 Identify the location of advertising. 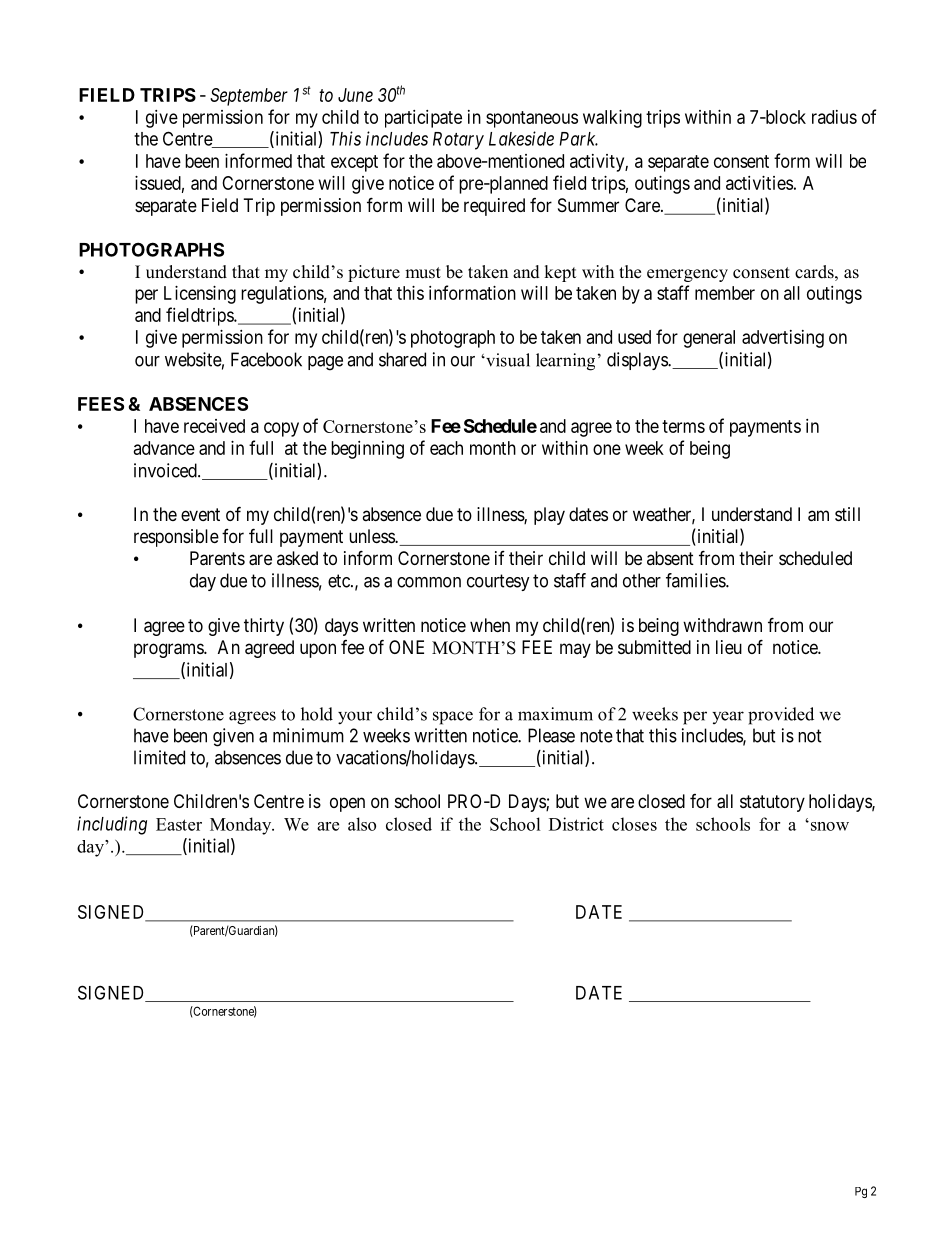
(783, 339).
